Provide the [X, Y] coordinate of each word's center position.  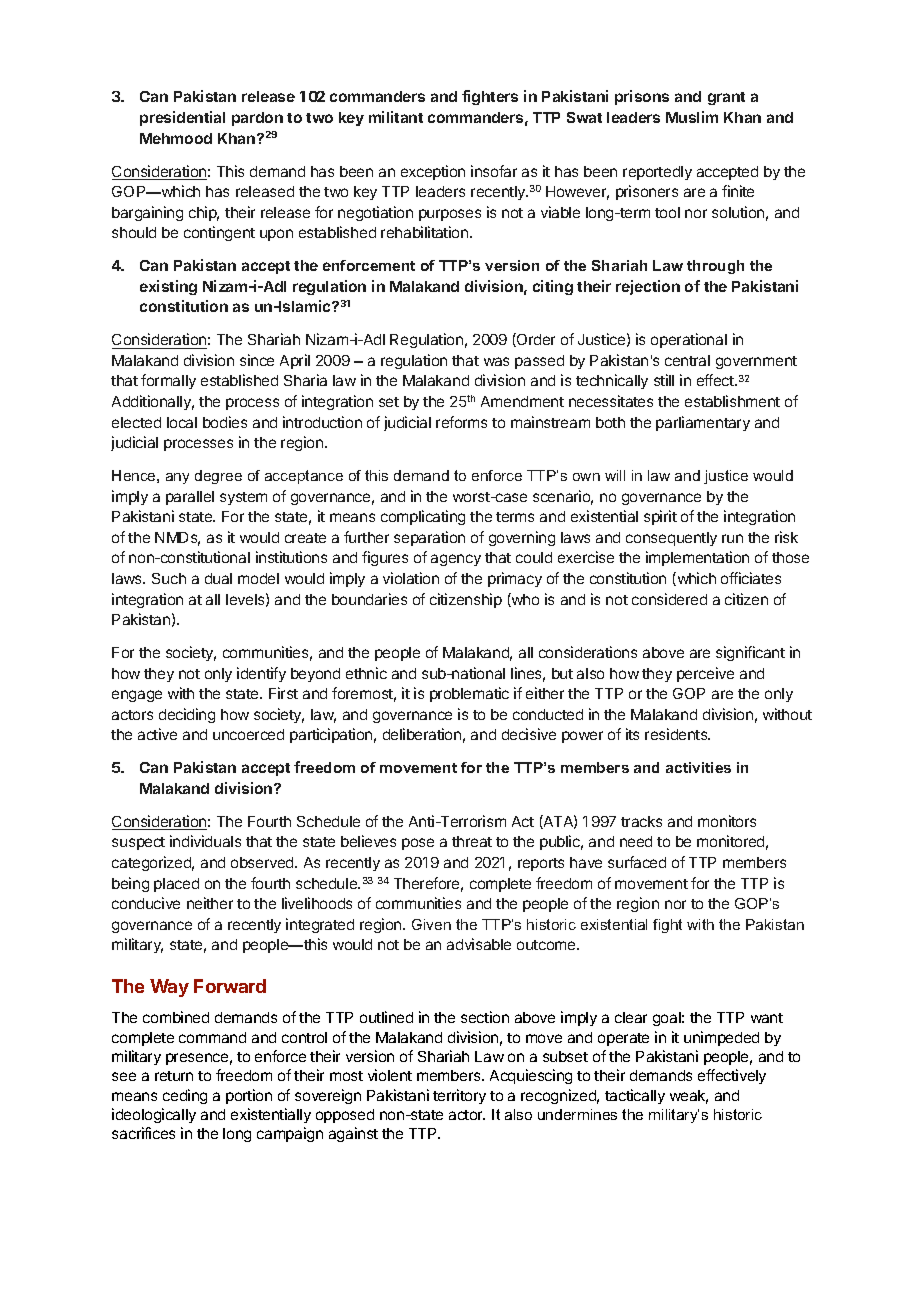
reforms [461, 422]
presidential [182, 118]
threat [472, 841]
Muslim [692, 117]
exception [433, 172]
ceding [185, 1096]
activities [698, 767]
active [157, 734]
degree [218, 477]
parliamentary [703, 423]
